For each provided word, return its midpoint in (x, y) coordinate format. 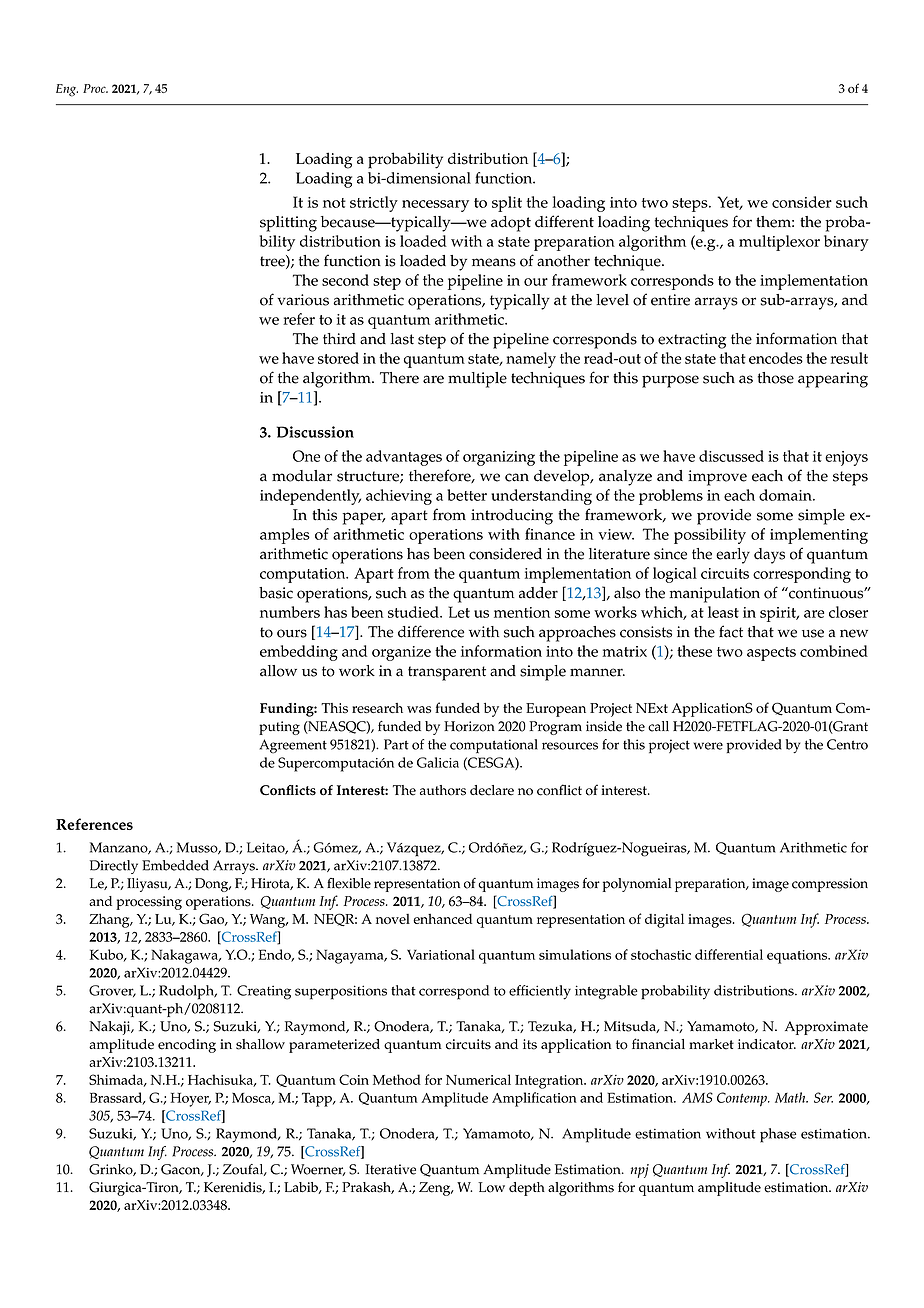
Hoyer (191, 1100)
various (303, 300)
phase (778, 1135)
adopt (511, 224)
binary (846, 243)
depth (527, 1189)
